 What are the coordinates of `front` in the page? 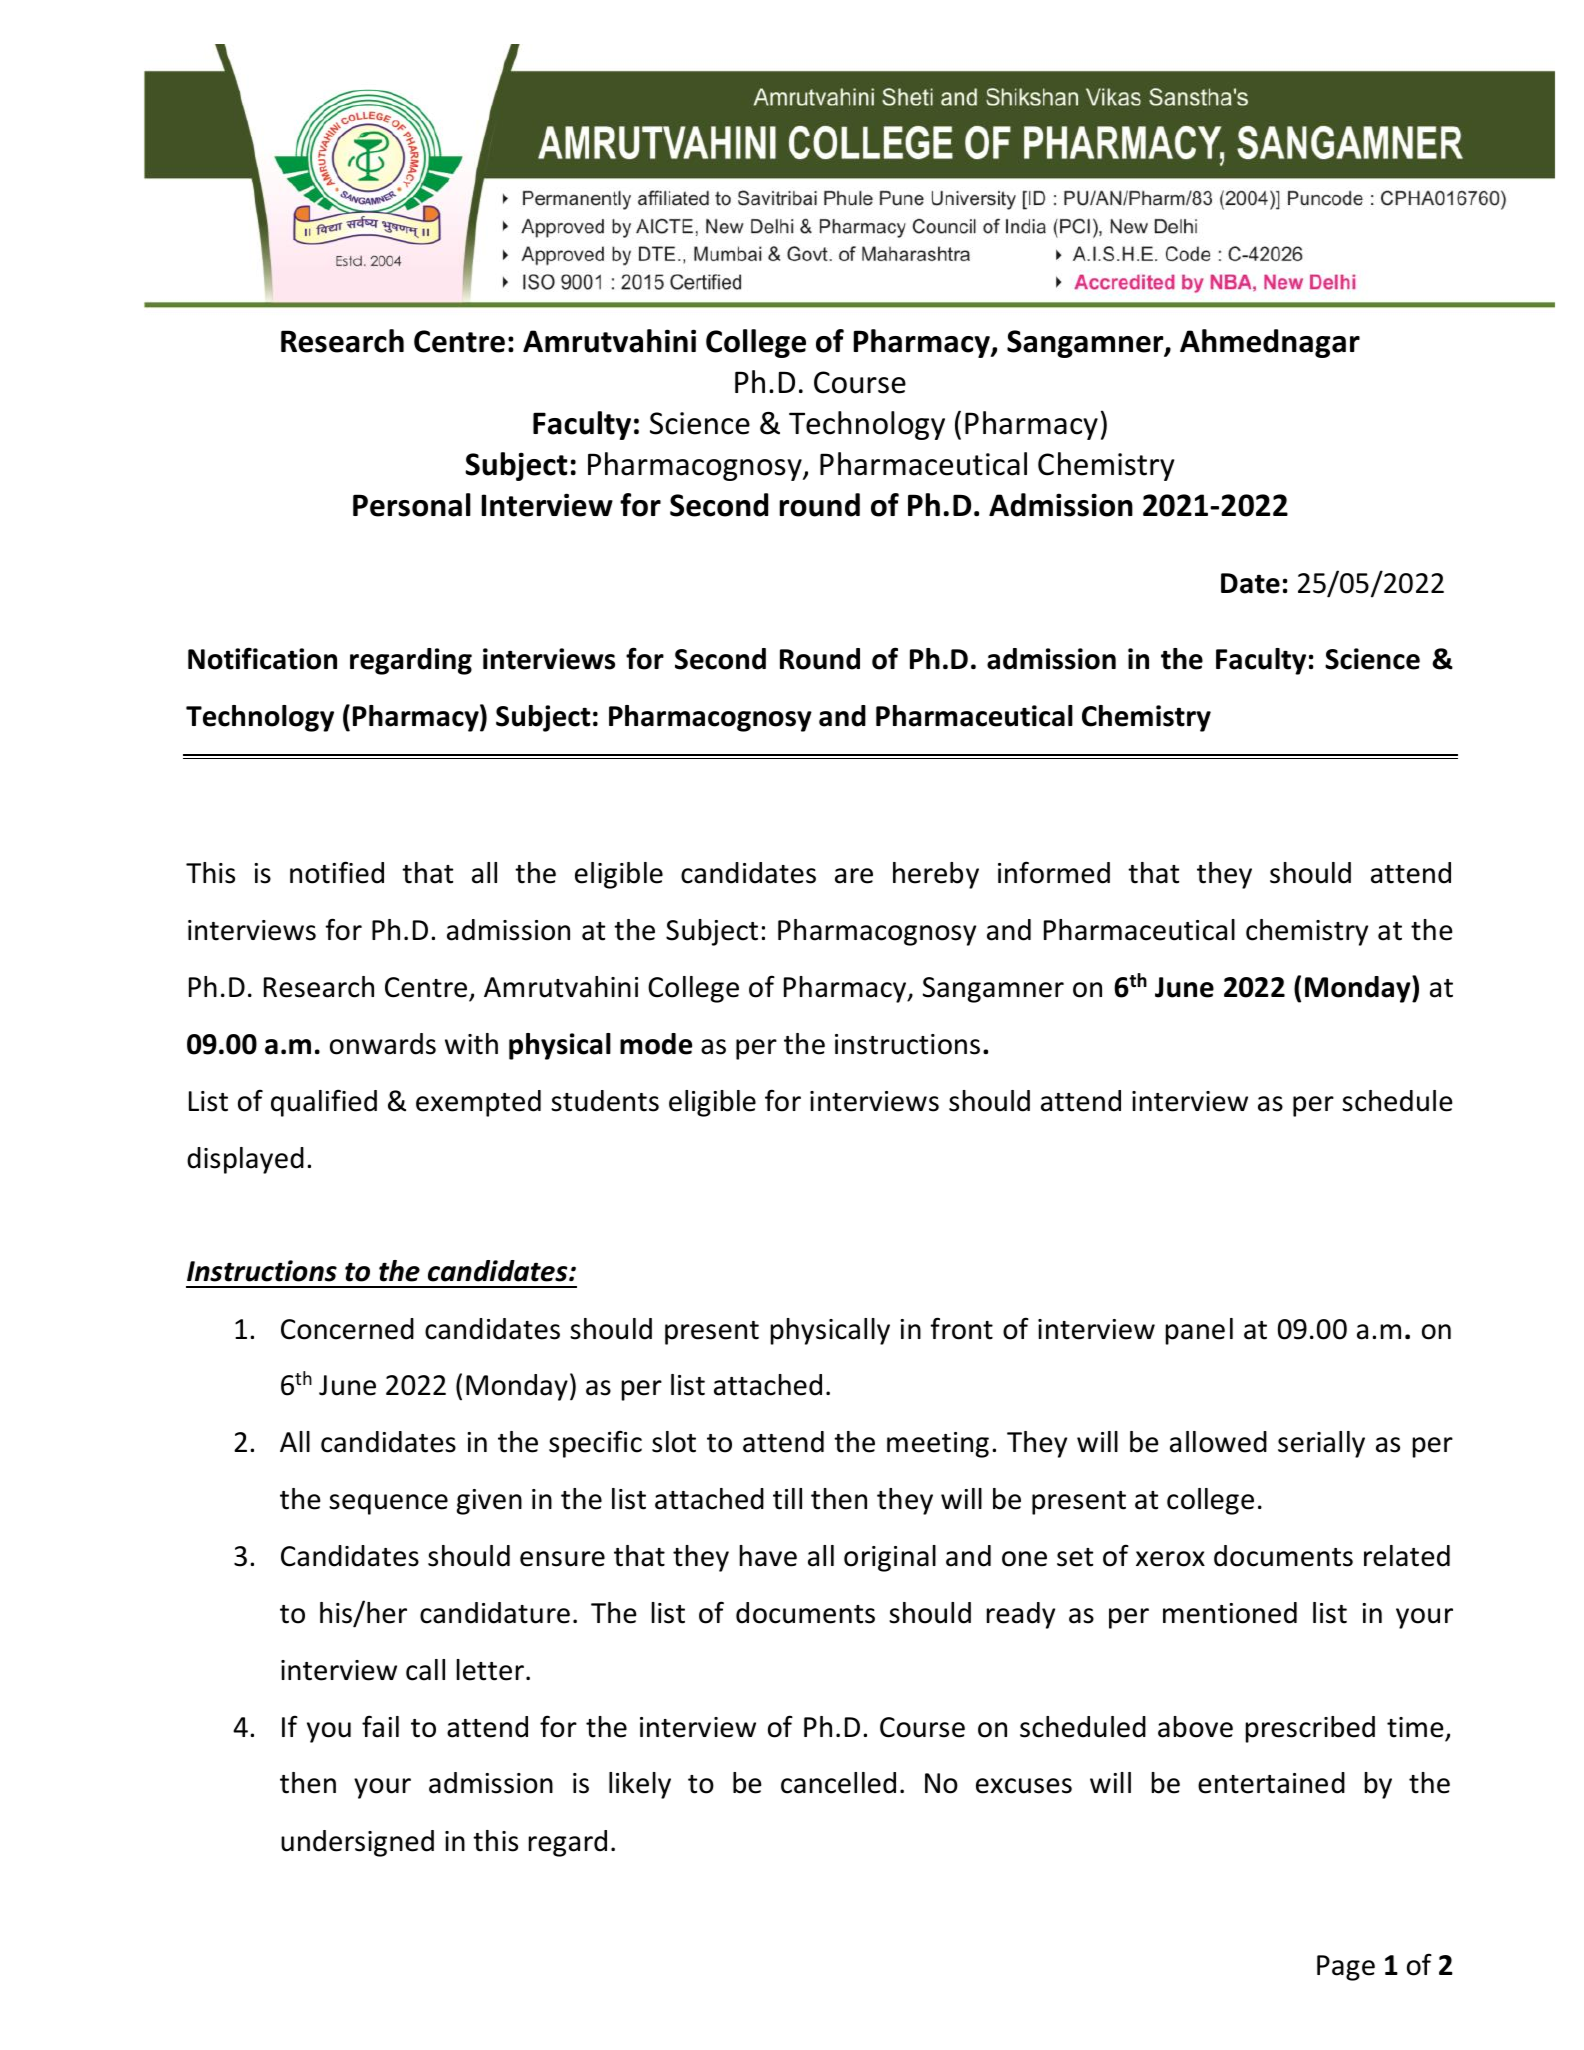 It's located at (962, 1328).
